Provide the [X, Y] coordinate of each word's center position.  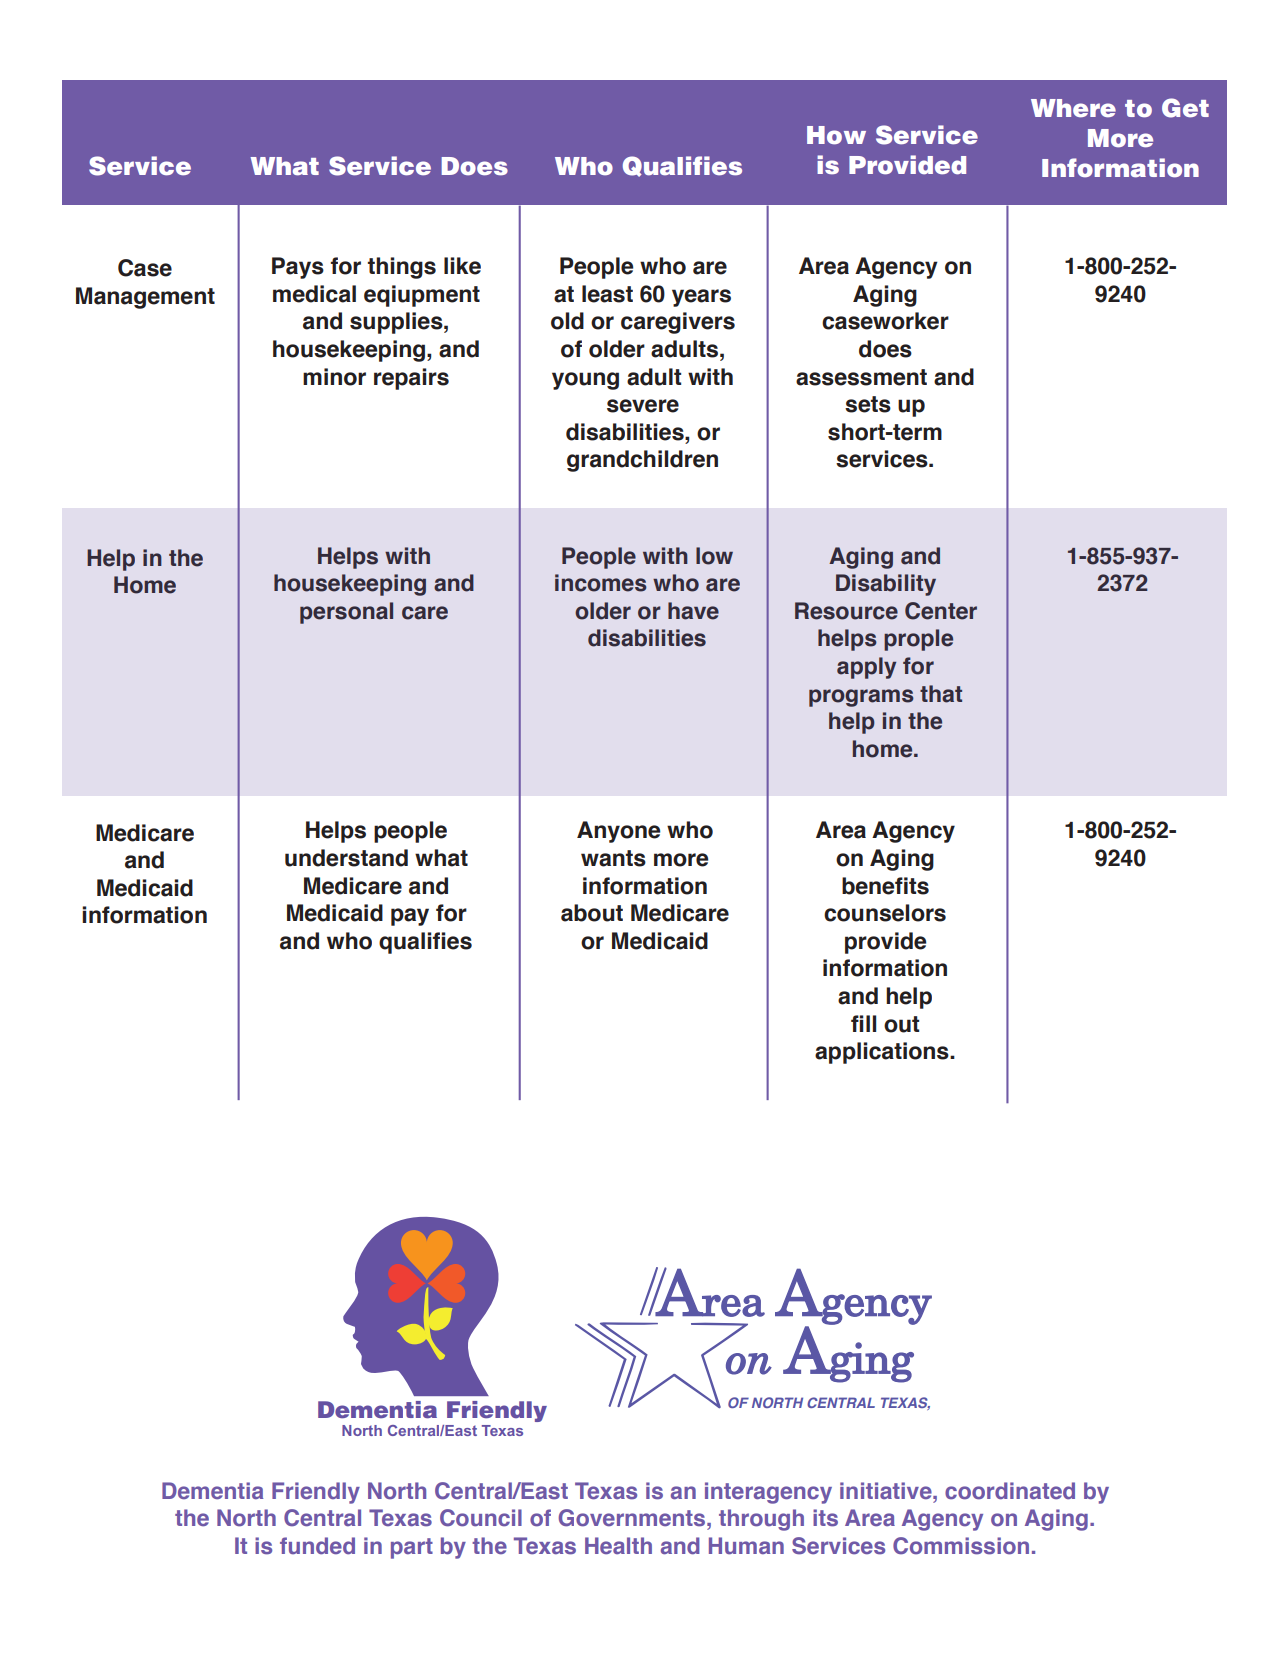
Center [941, 611]
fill [863, 1023]
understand [346, 858]
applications [883, 1053]
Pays [298, 268]
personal [346, 613]
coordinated [1010, 1491]
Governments [633, 1518]
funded [317, 1546]
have [693, 611]
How [836, 135]
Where [1073, 108]
